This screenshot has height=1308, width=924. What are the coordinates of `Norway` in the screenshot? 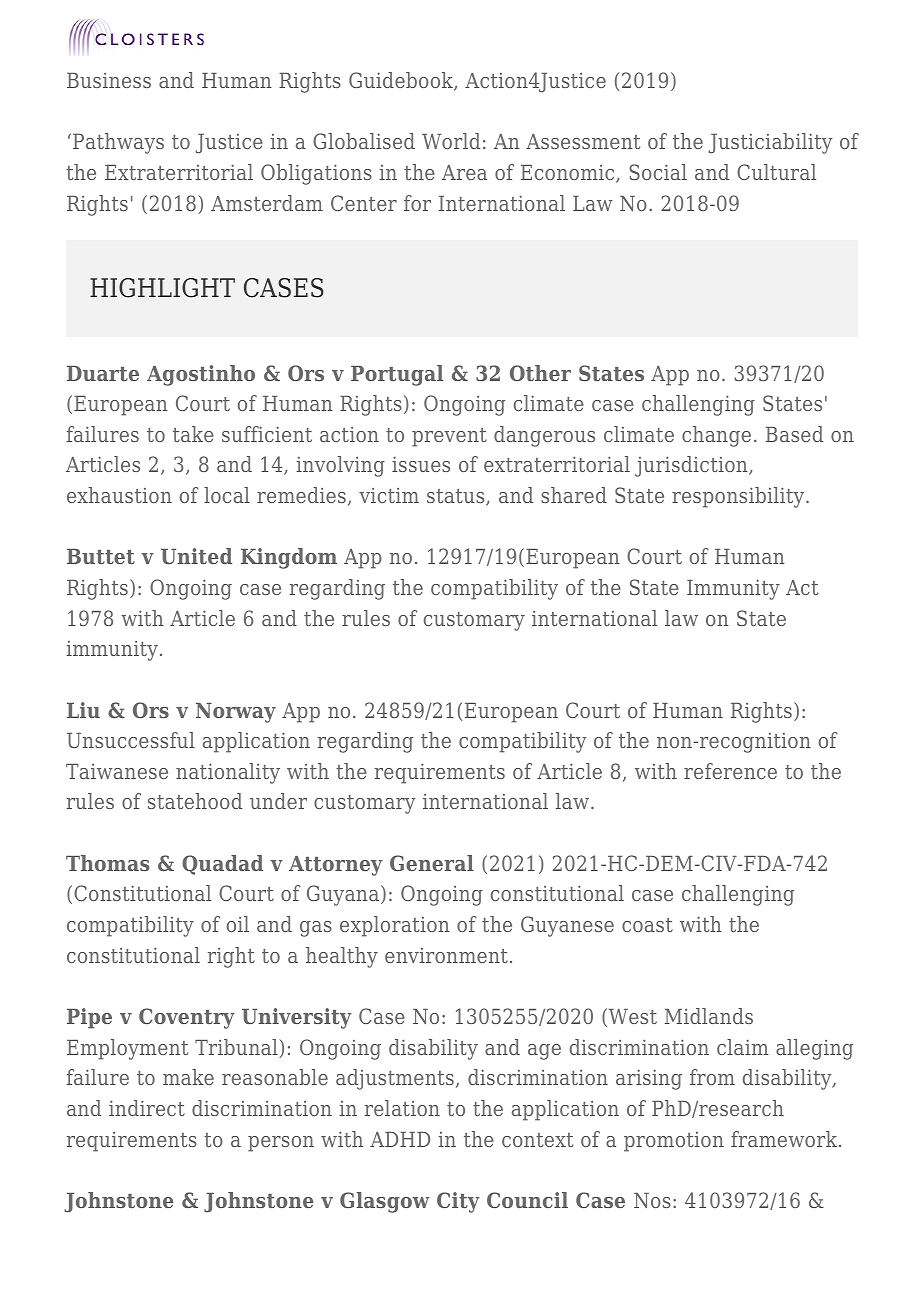 It's located at (236, 713).
